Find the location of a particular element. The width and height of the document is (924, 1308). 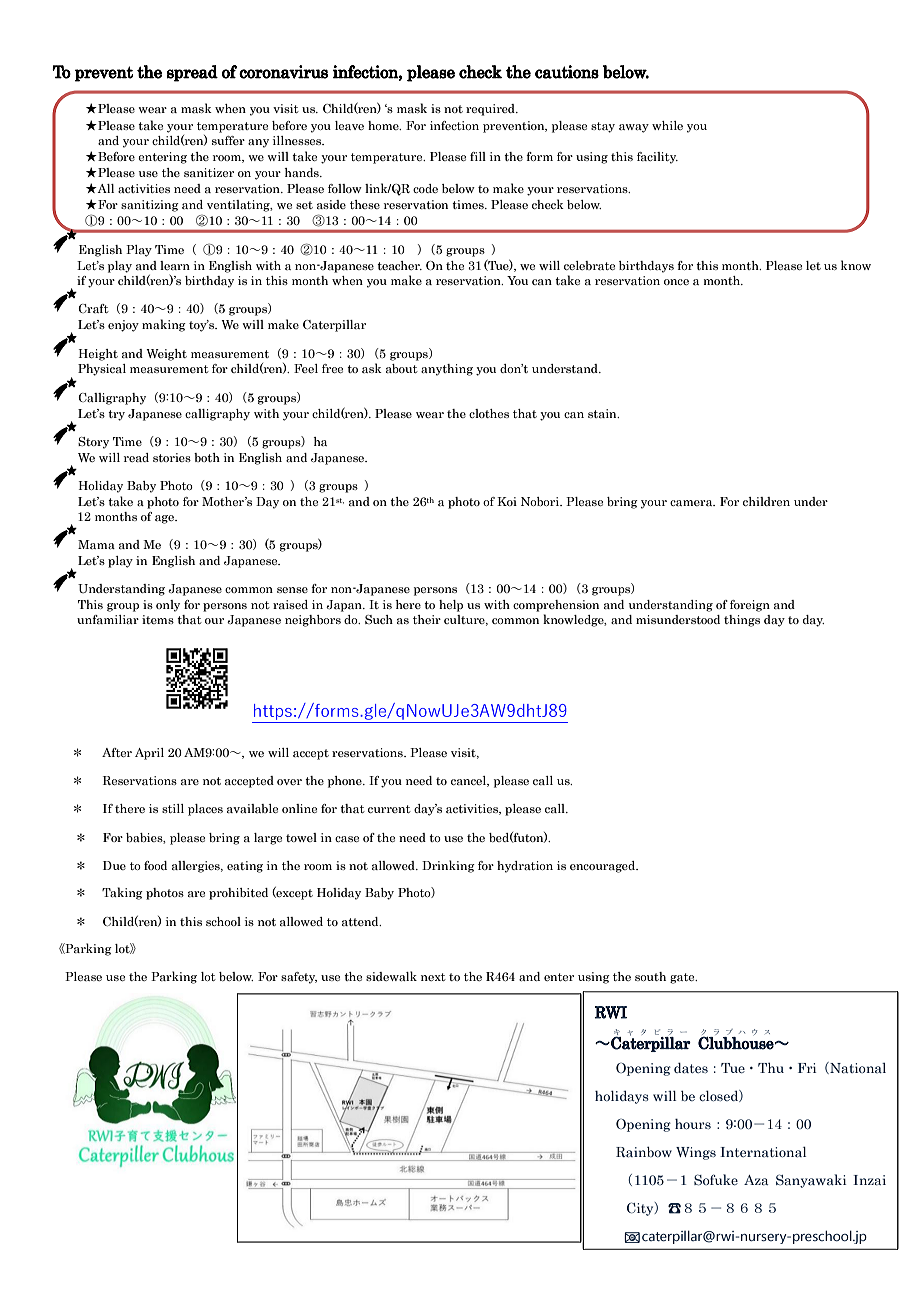

home is located at coordinates (384, 125).
